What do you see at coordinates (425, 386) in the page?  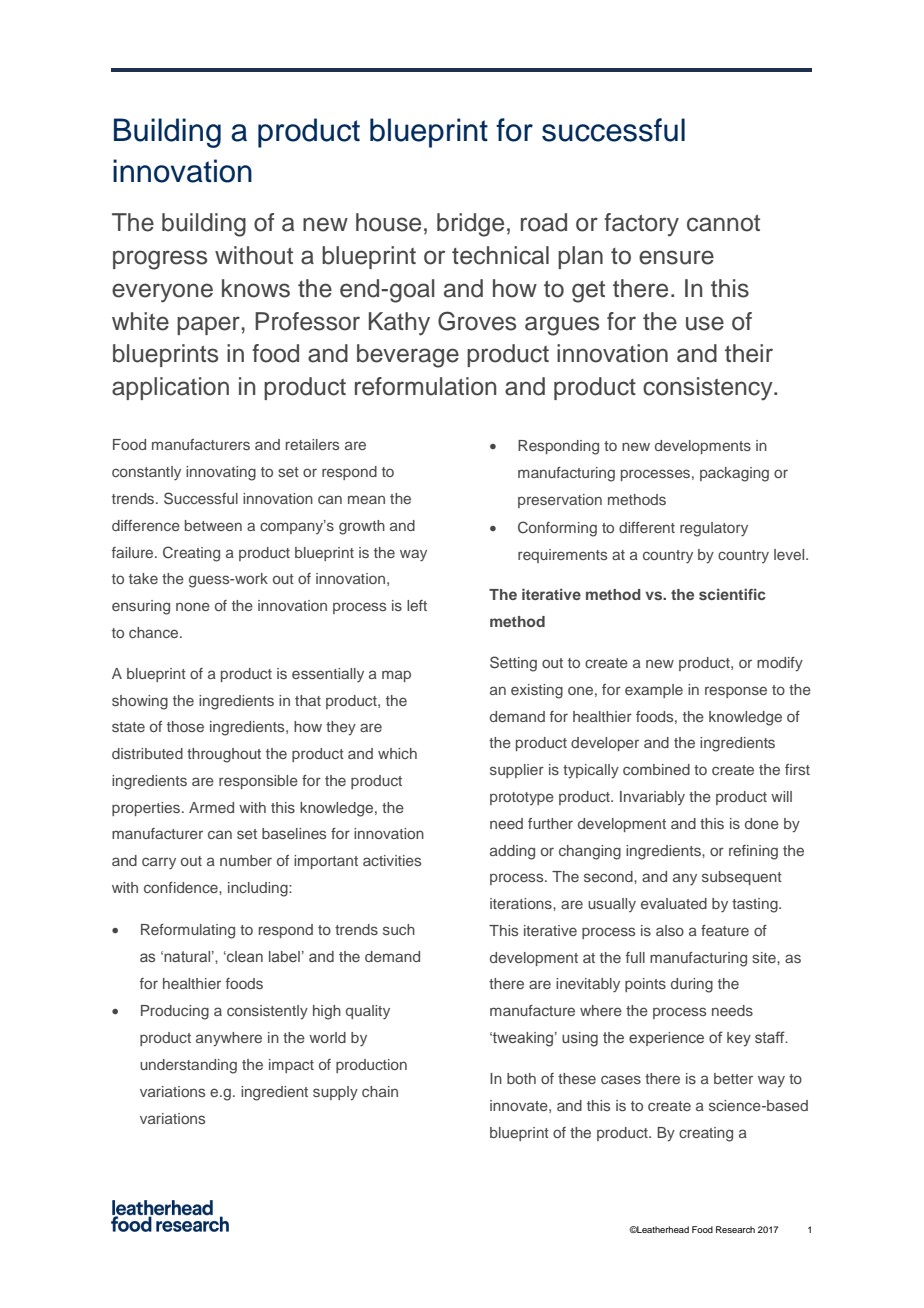 I see `reformulation` at bounding box center [425, 386].
